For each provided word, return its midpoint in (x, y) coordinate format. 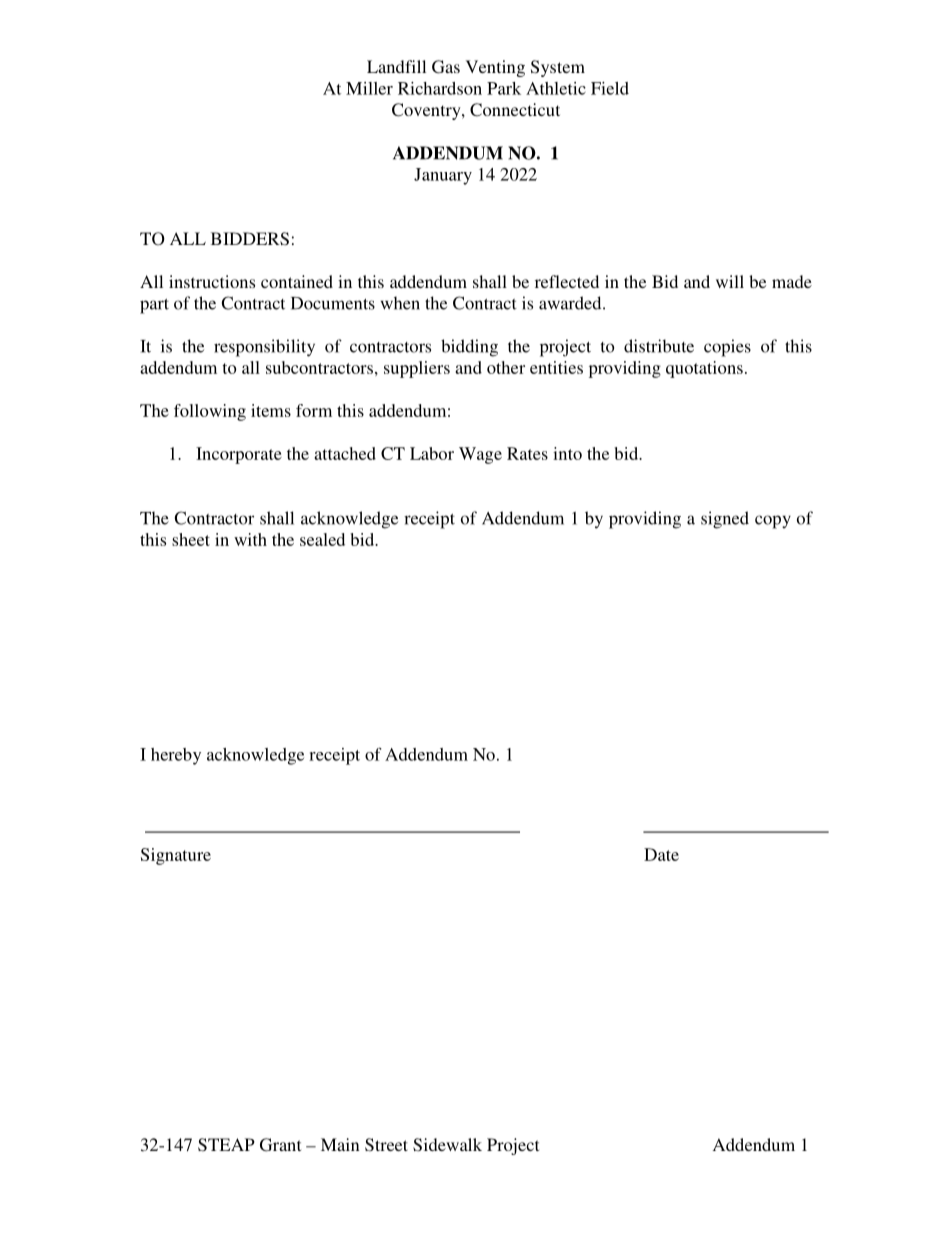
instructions (212, 281)
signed (725, 520)
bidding (469, 348)
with (250, 539)
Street (386, 1145)
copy (773, 522)
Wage (480, 455)
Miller (369, 88)
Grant (280, 1145)
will (730, 281)
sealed (322, 539)
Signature (176, 856)
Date (661, 854)
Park (504, 88)
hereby (176, 756)
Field (610, 88)
